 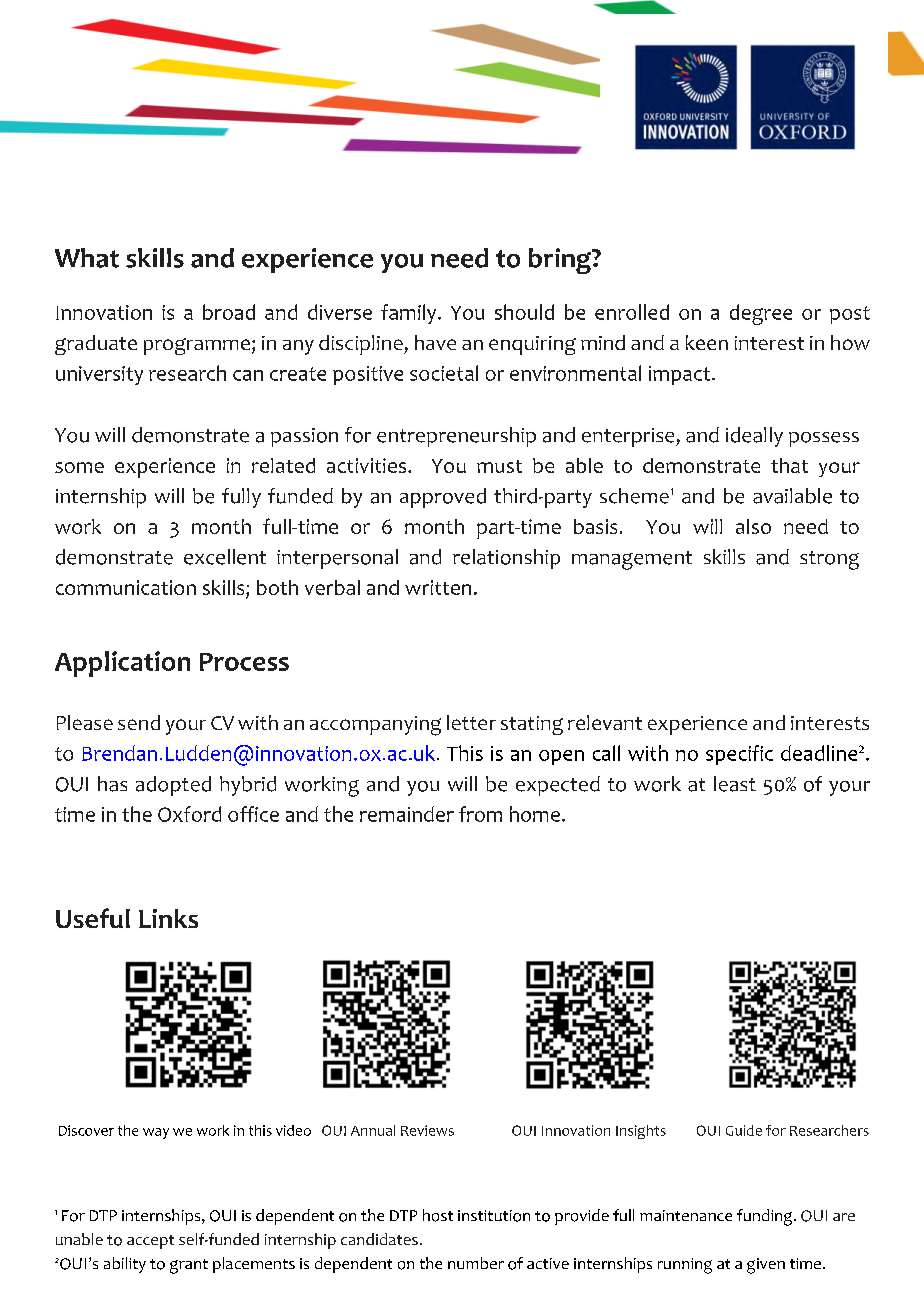 What do you see at coordinates (150, 1242) in the screenshot?
I see `accept` at bounding box center [150, 1242].
